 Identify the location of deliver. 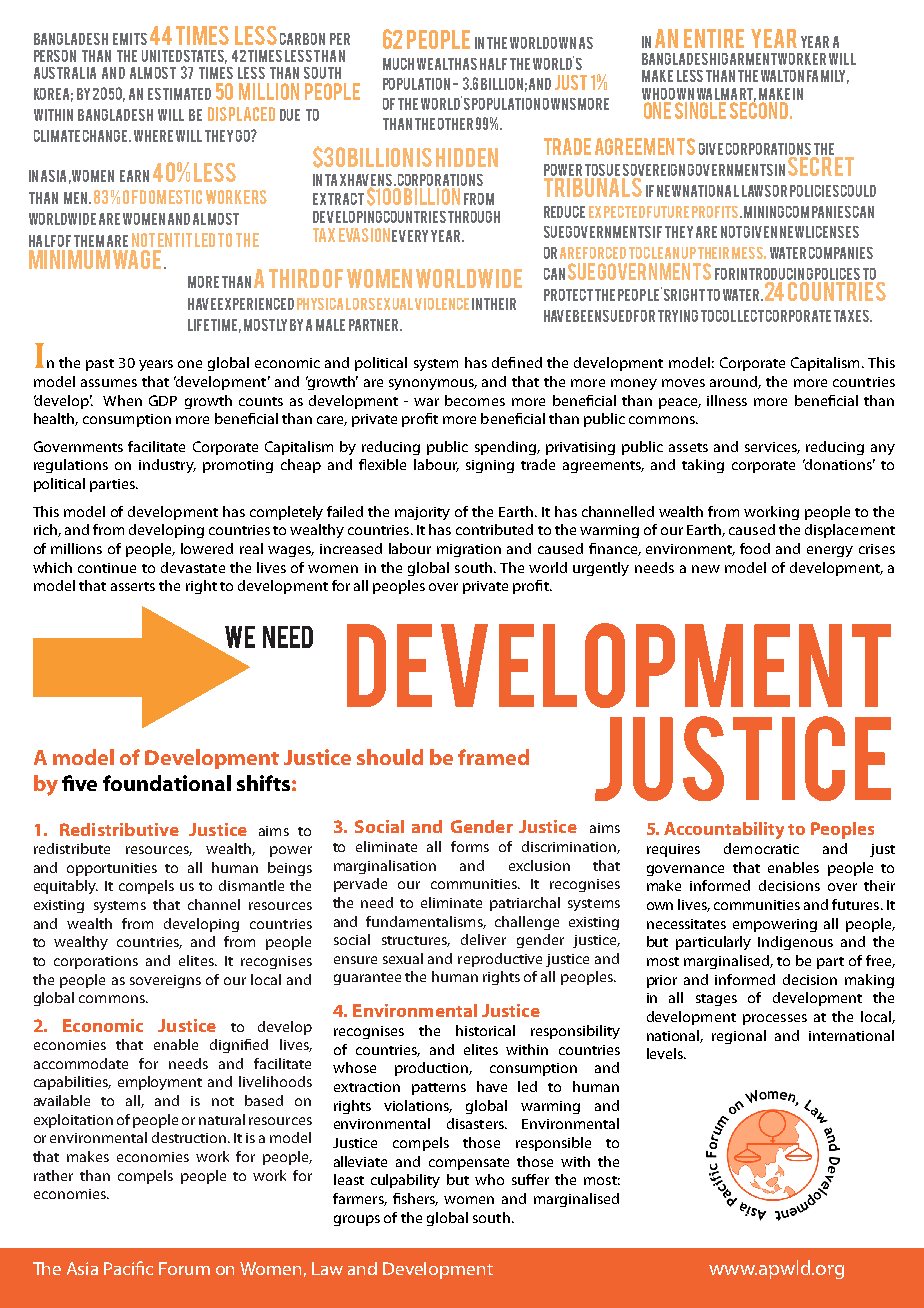
(483, 939).
